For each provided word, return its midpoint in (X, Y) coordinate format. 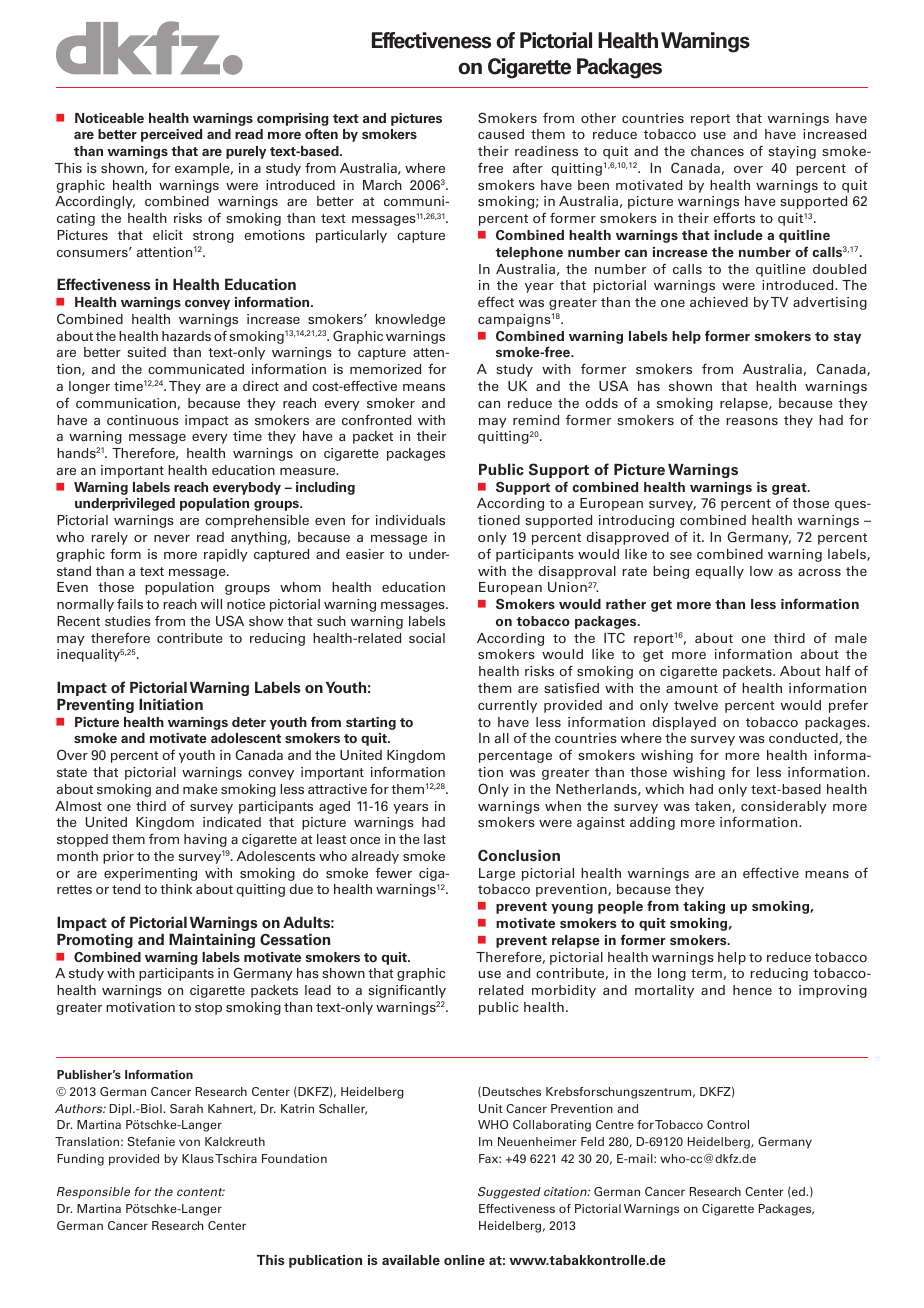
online (464, 1260)
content (201, 1192)
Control (728, 1124)
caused (501, 134)
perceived (171, 135)
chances (717, 151)
